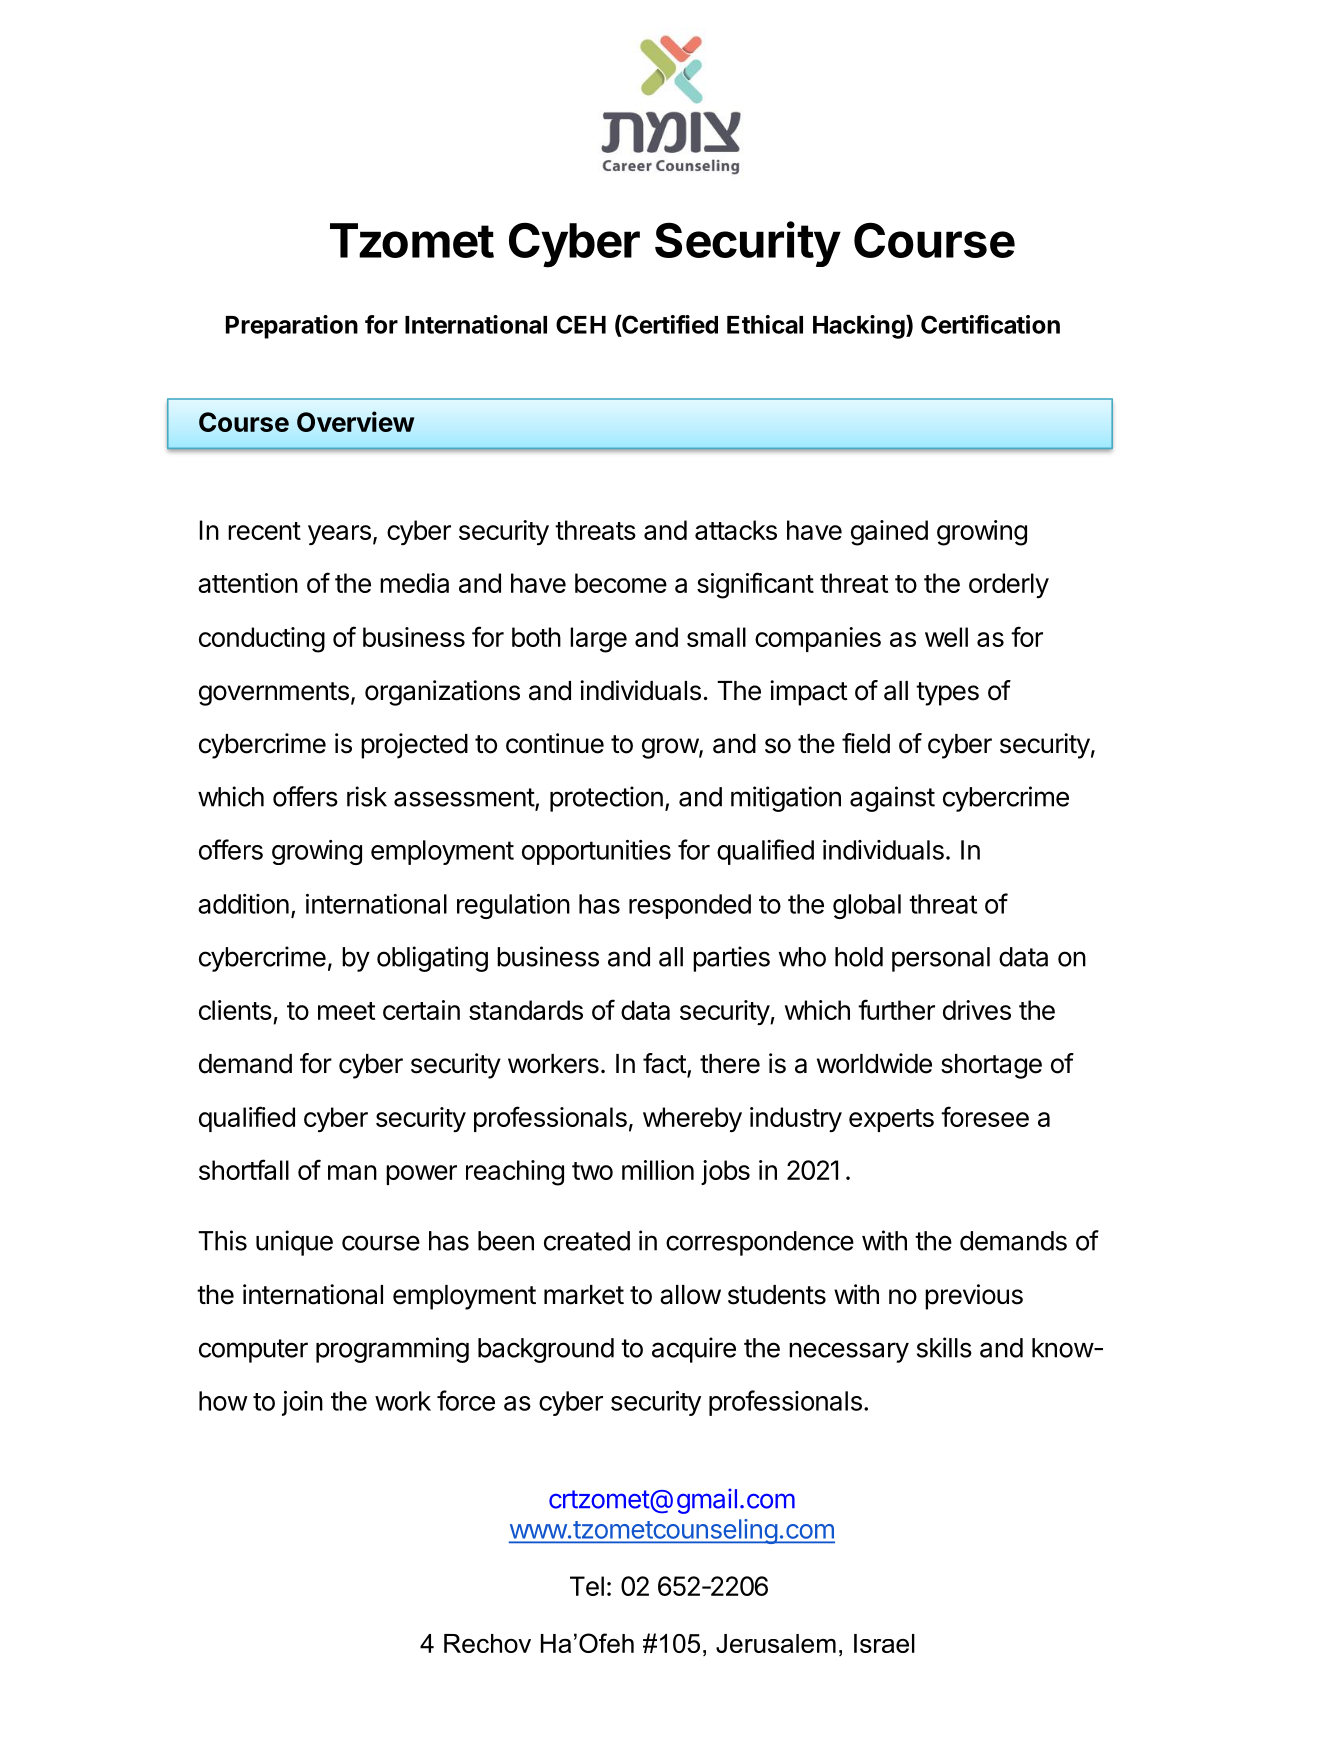  What do you see at coordinates (581, 324) in the screenshot?
I see `CEH` at bounding box center [581, 324].
